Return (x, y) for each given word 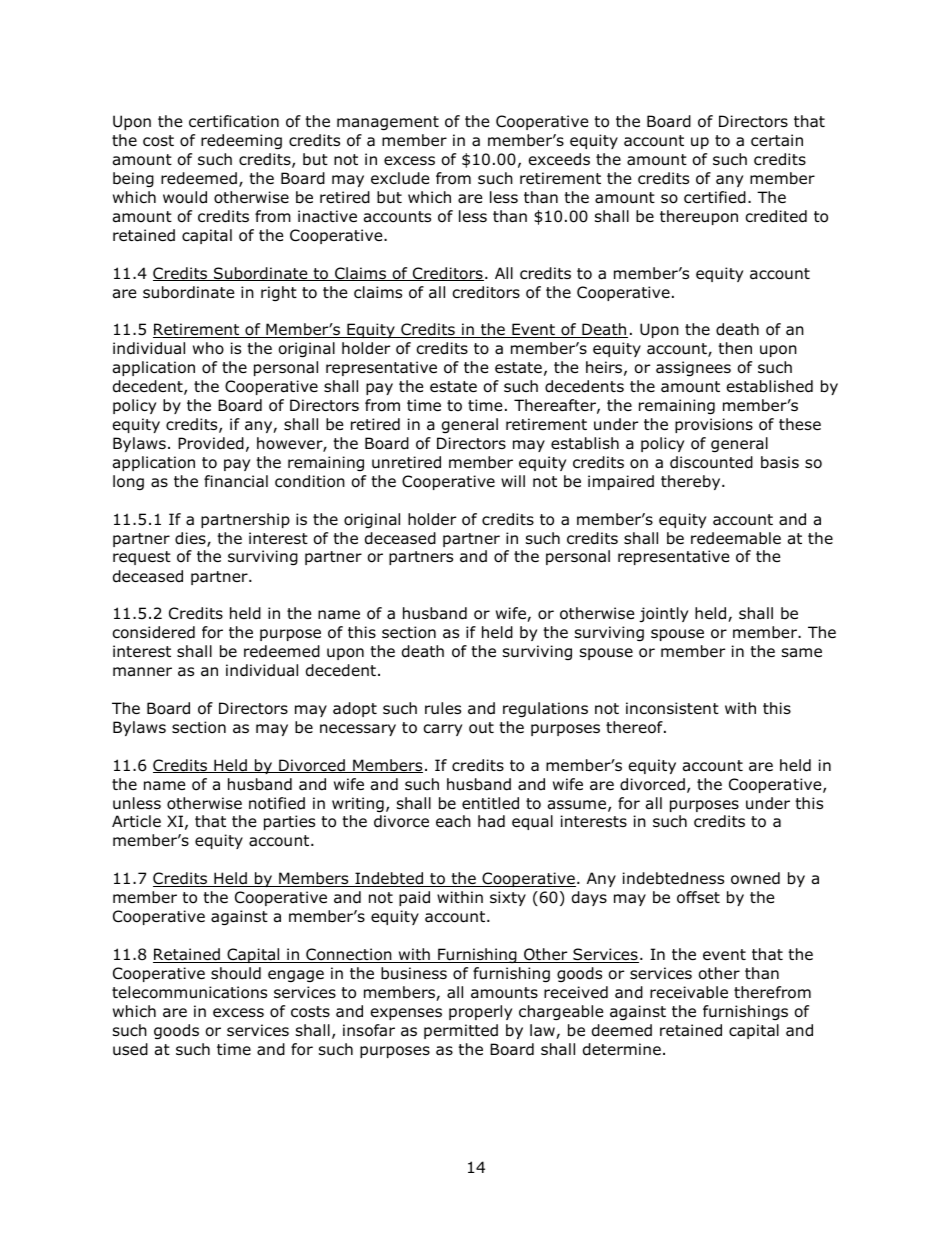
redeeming (241, 141)
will (513, 481)
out (481, 728)
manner (142, 672)
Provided (211, 443)
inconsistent (672, 708)
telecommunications (189, 992)
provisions (714, 425)
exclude (400, 178)
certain (777, 140)
